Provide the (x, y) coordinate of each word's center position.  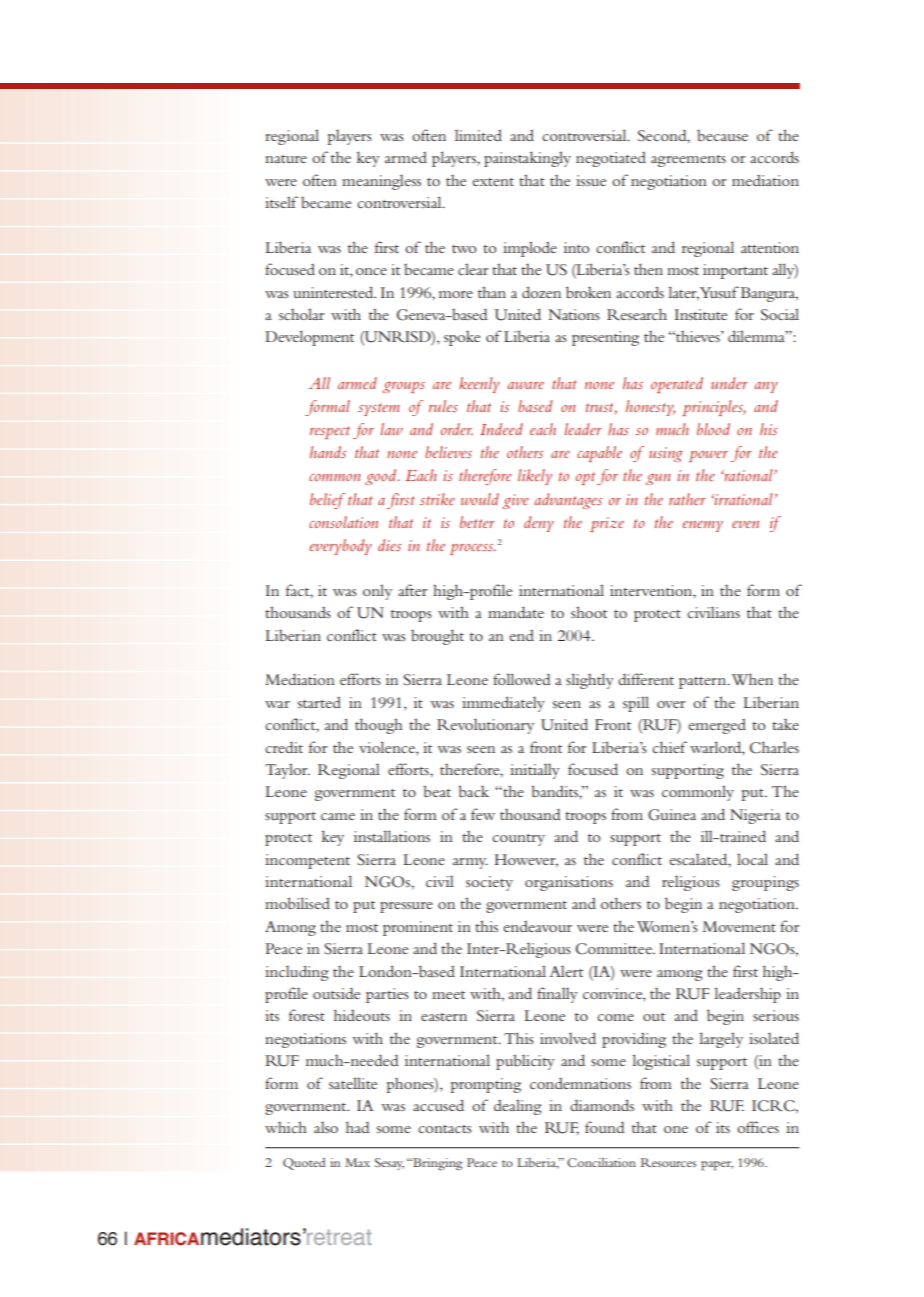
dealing (518, 1107)
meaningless (381, 182)
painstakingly (527, 159)
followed (522, 679)
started (319, 702)
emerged (717, 726)
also (326, 1127)
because (722, 135)
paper (717, 1166)
